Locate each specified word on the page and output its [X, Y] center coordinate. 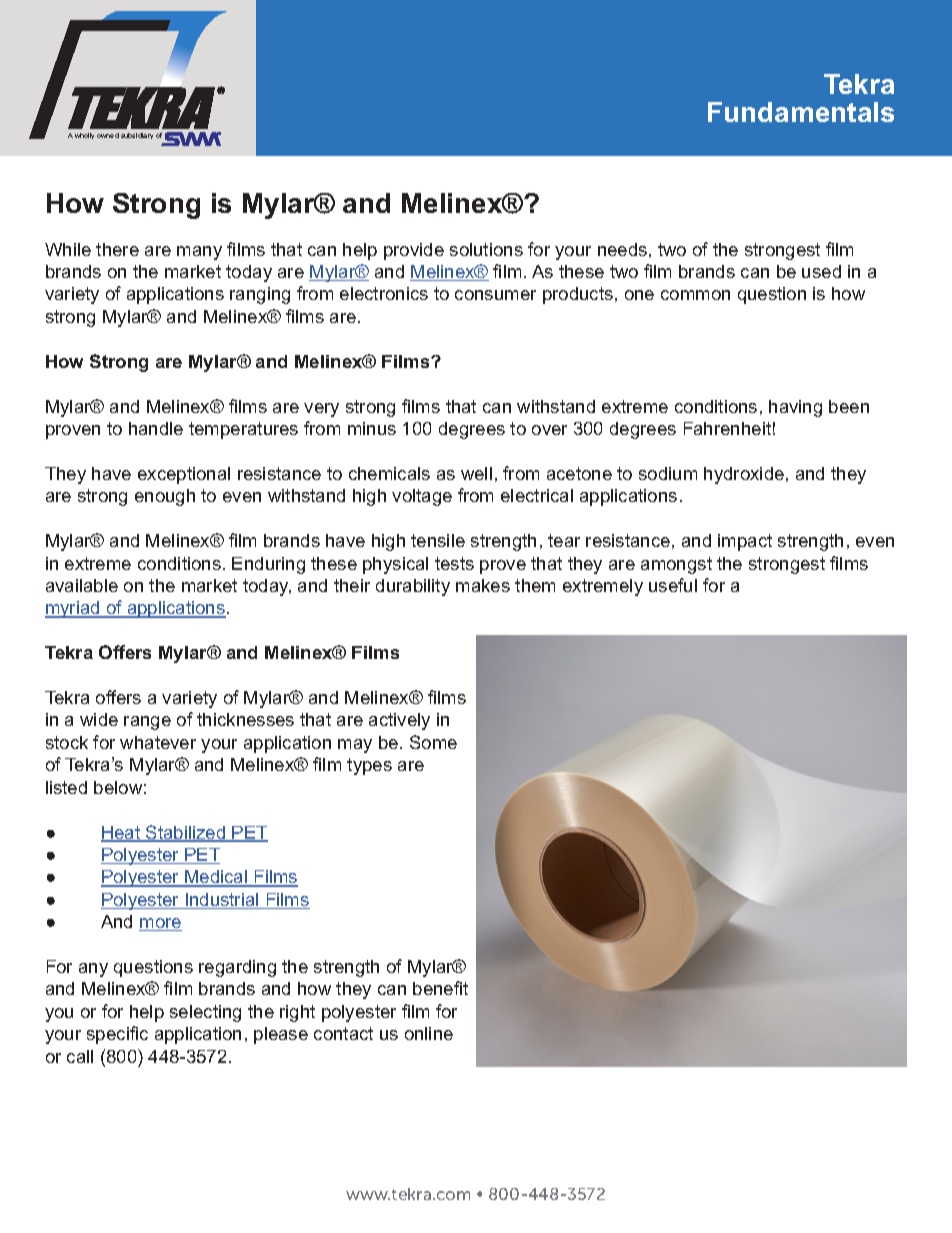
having [795, 408]
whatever [158, 742]
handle [156, 428]
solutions [486, 249]
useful [673, 585]
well [476, 473]
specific [117, 1035]
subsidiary [137, 136]
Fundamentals [801, 112]
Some [433, 742]
